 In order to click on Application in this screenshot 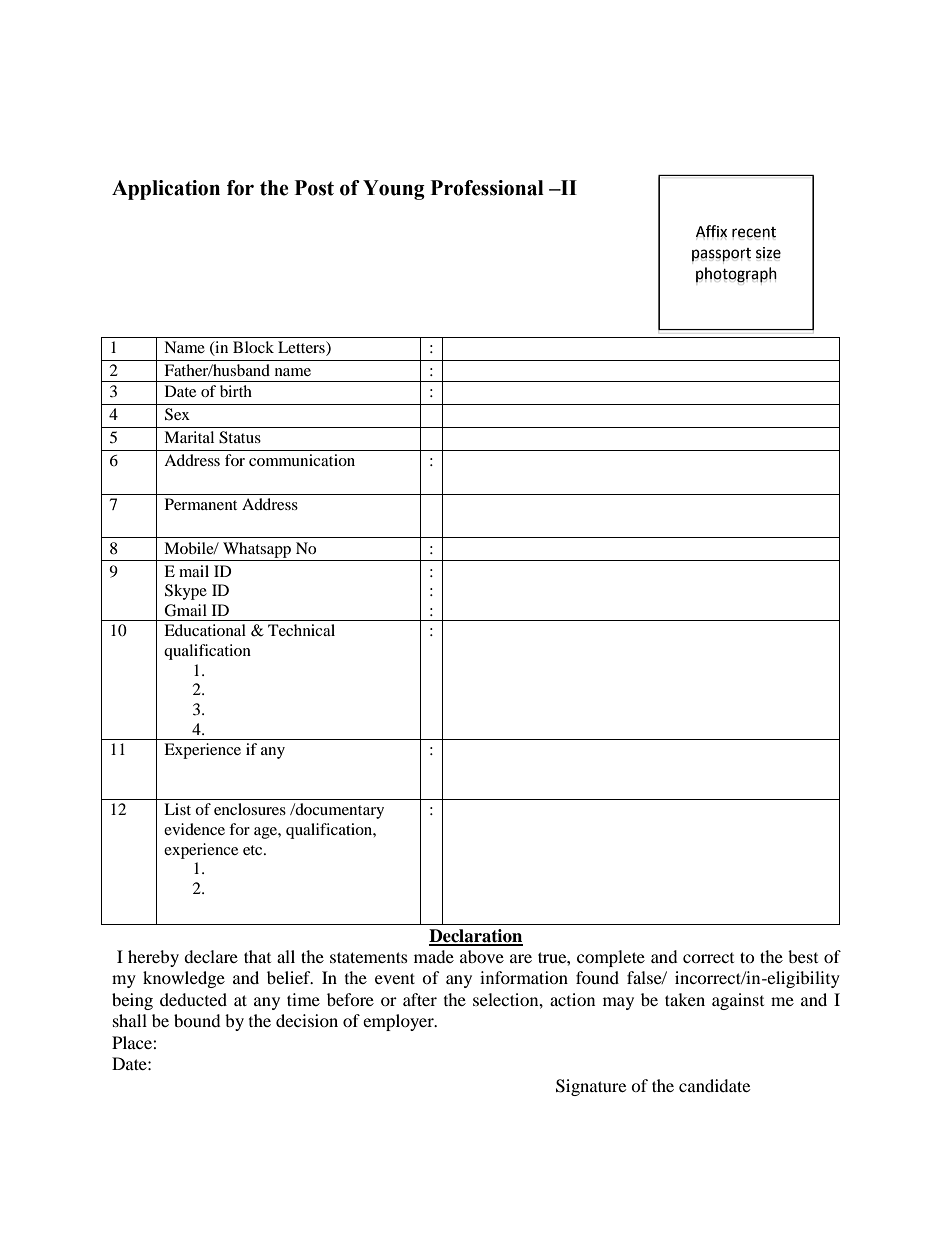, I will do `click(166, 190)`.
